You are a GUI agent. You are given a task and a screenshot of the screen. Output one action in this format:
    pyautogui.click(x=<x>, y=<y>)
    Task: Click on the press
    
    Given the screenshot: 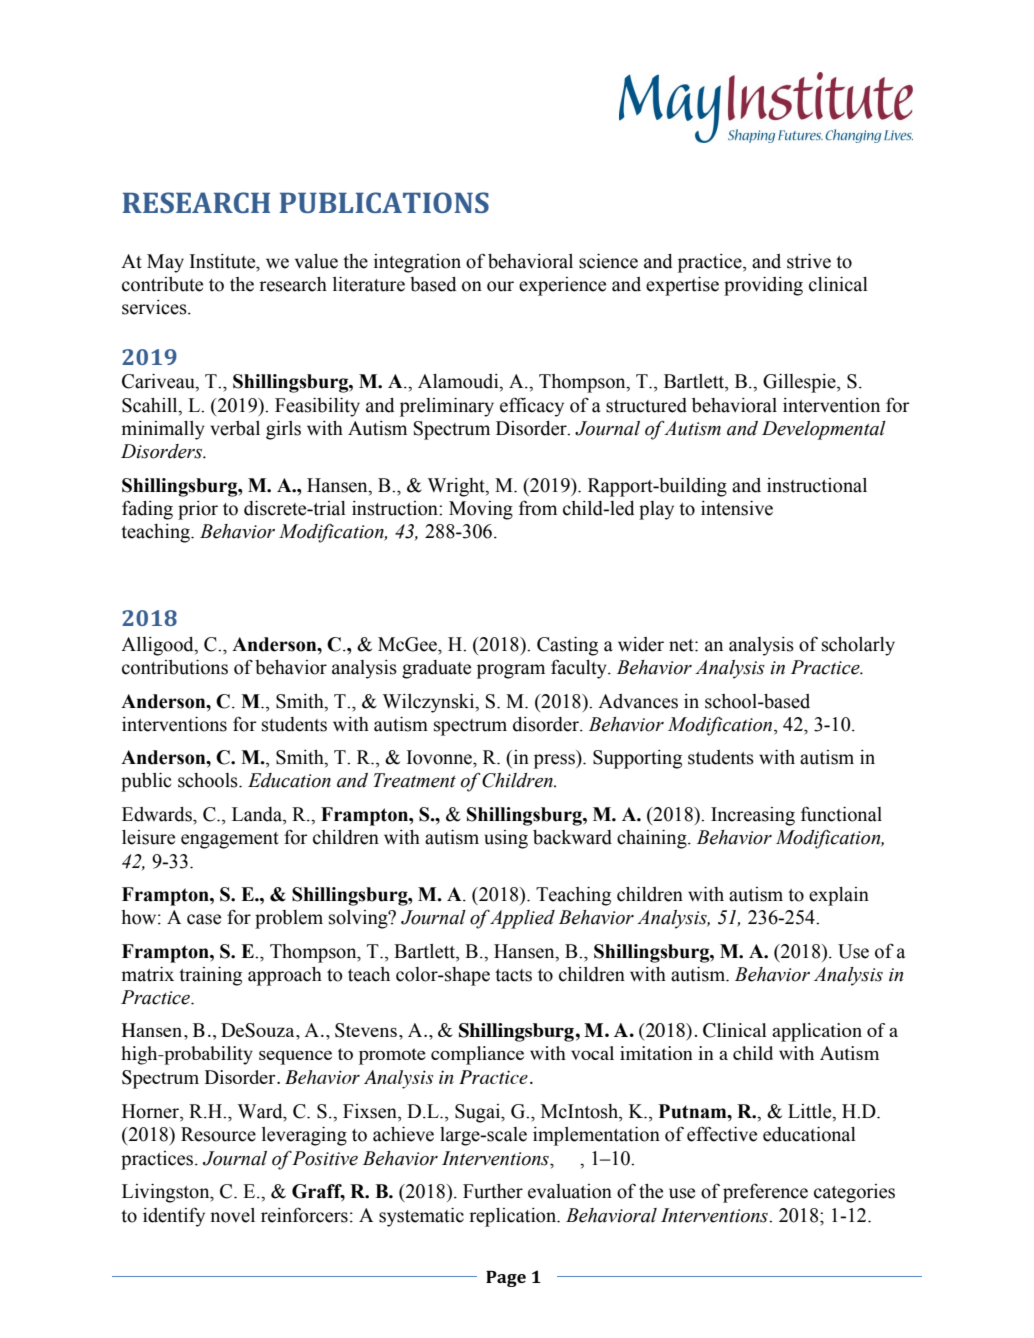 What is the action you would take?
    pyautogui.click(x=555, y=761)
